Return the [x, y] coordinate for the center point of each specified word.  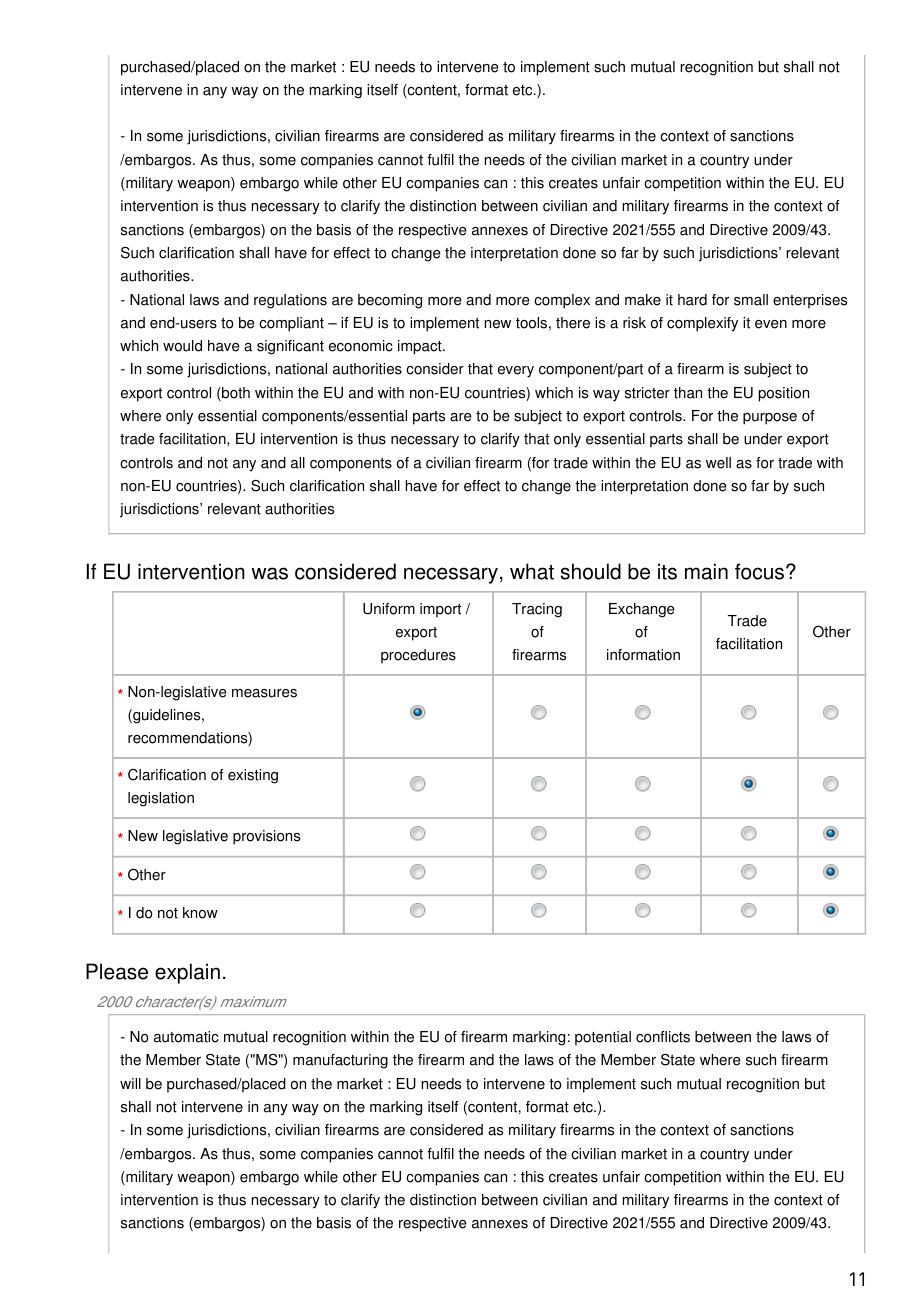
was [269, 573]
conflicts [663, 1037]
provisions [266, 837]
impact [421, 347]
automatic [186, 1037]
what [532, 571]
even [771, 324]
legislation [161, 799]
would [182, 346]
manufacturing [340, 1061]
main [706, 571]
